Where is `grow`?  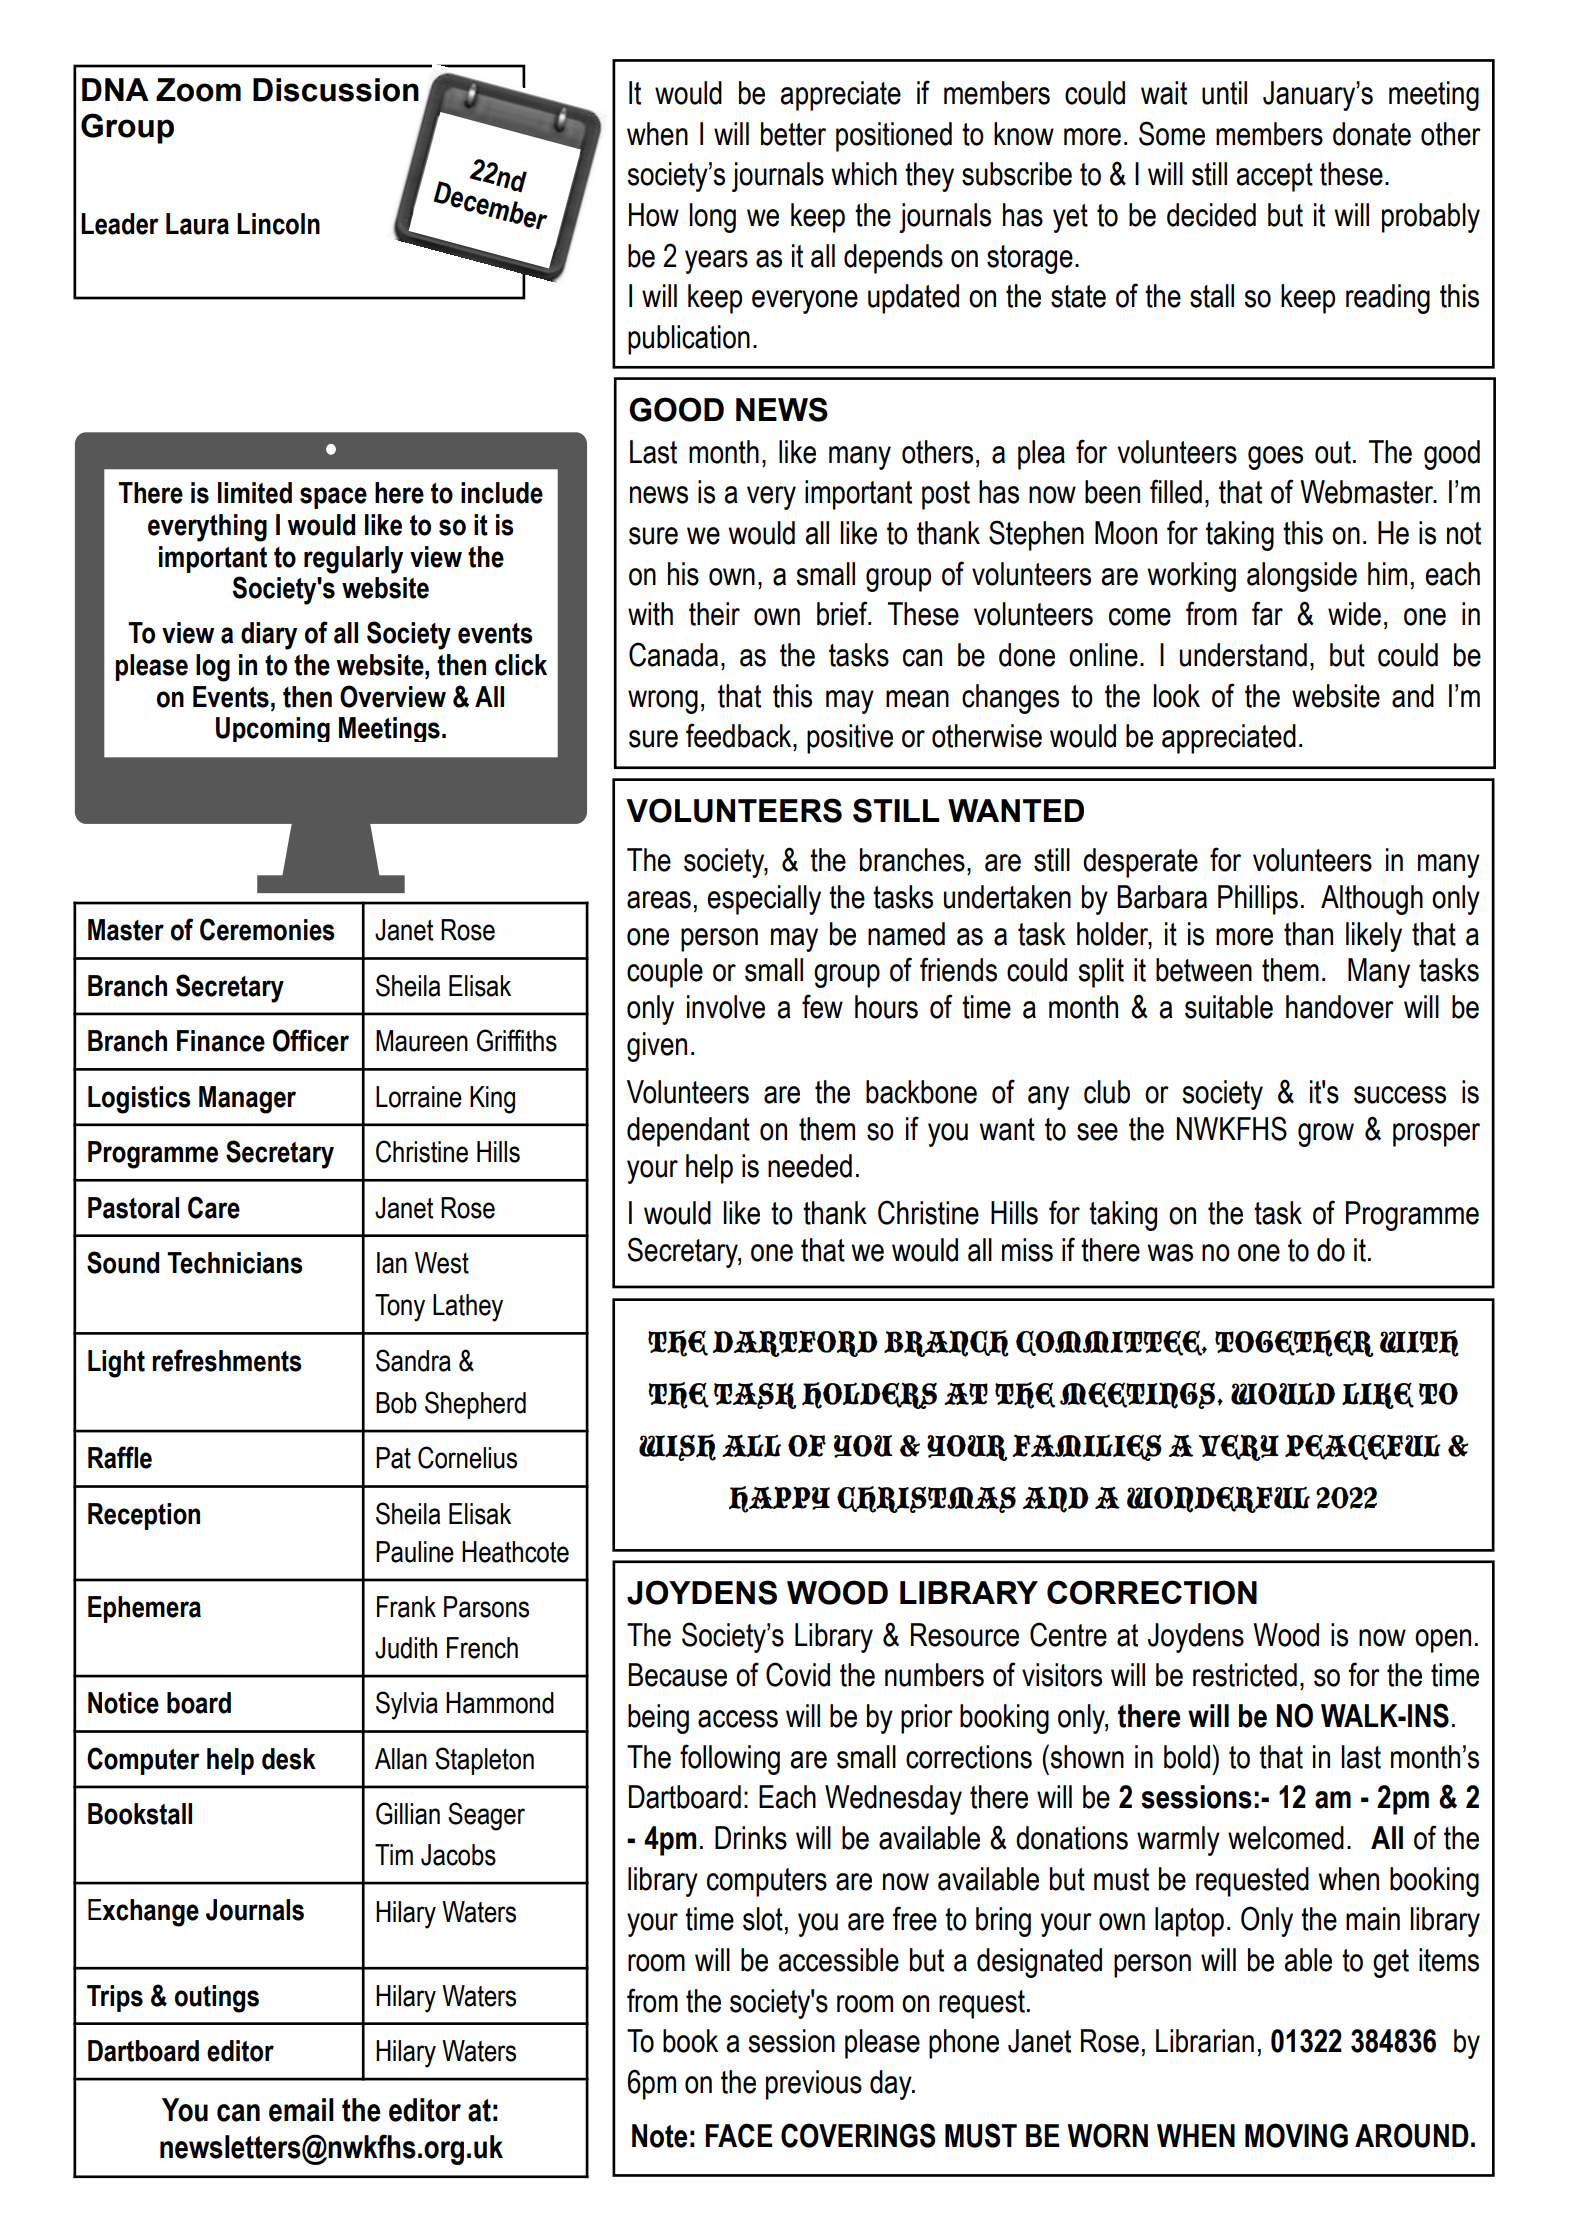 grow is located at coordinates (1326, 1135).
